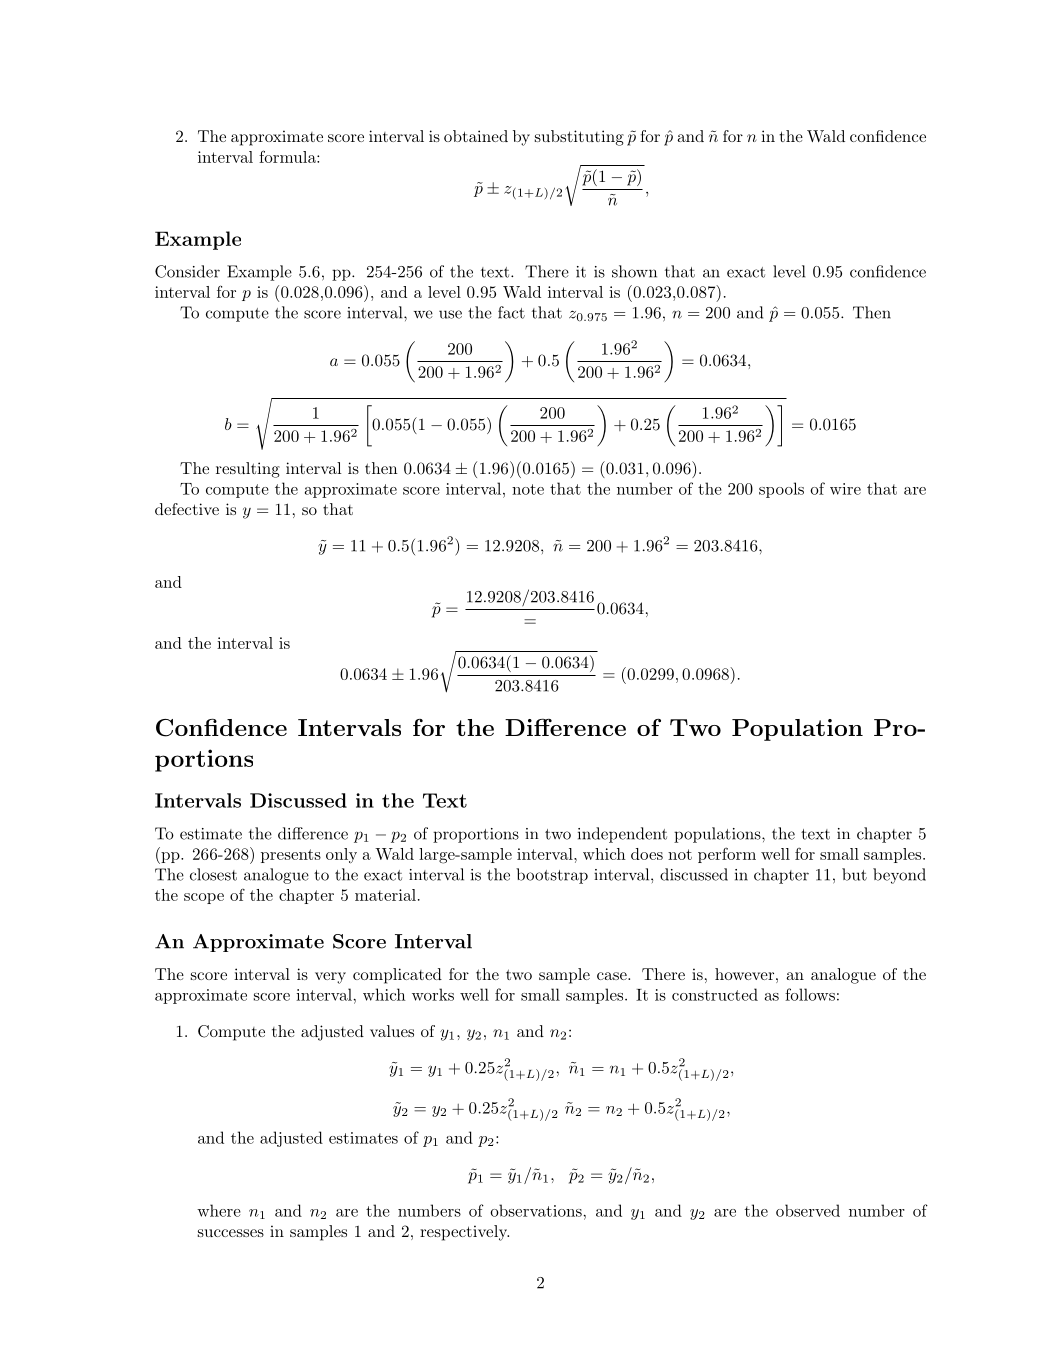 This screenshot has width=1050, height=1359. I want to click on Consider, so click(187, 271).
